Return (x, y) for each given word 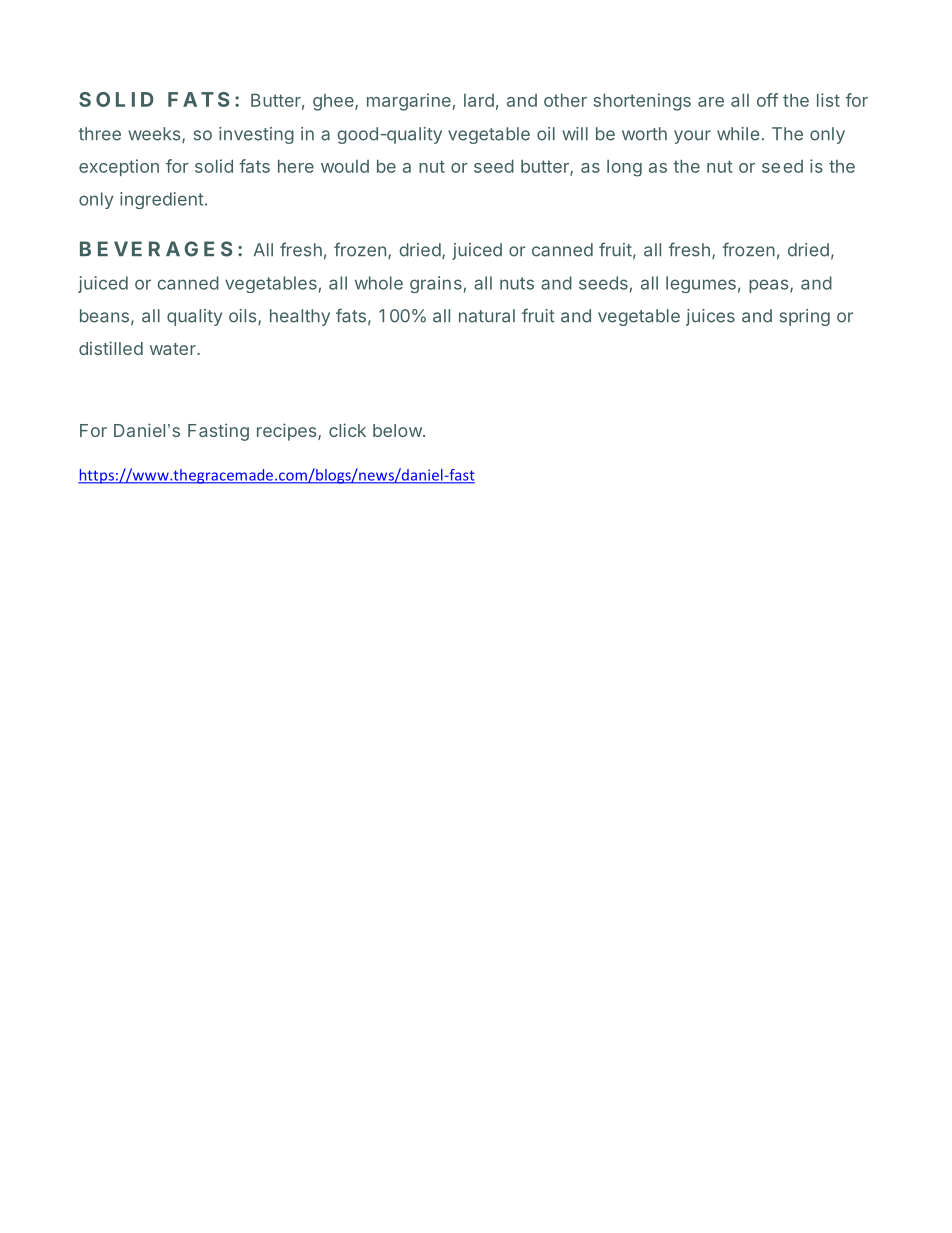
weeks (155, 135)
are (711, 102)
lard (479, 100)
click (347, 430)
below (397, 430)
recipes (288, 432)
